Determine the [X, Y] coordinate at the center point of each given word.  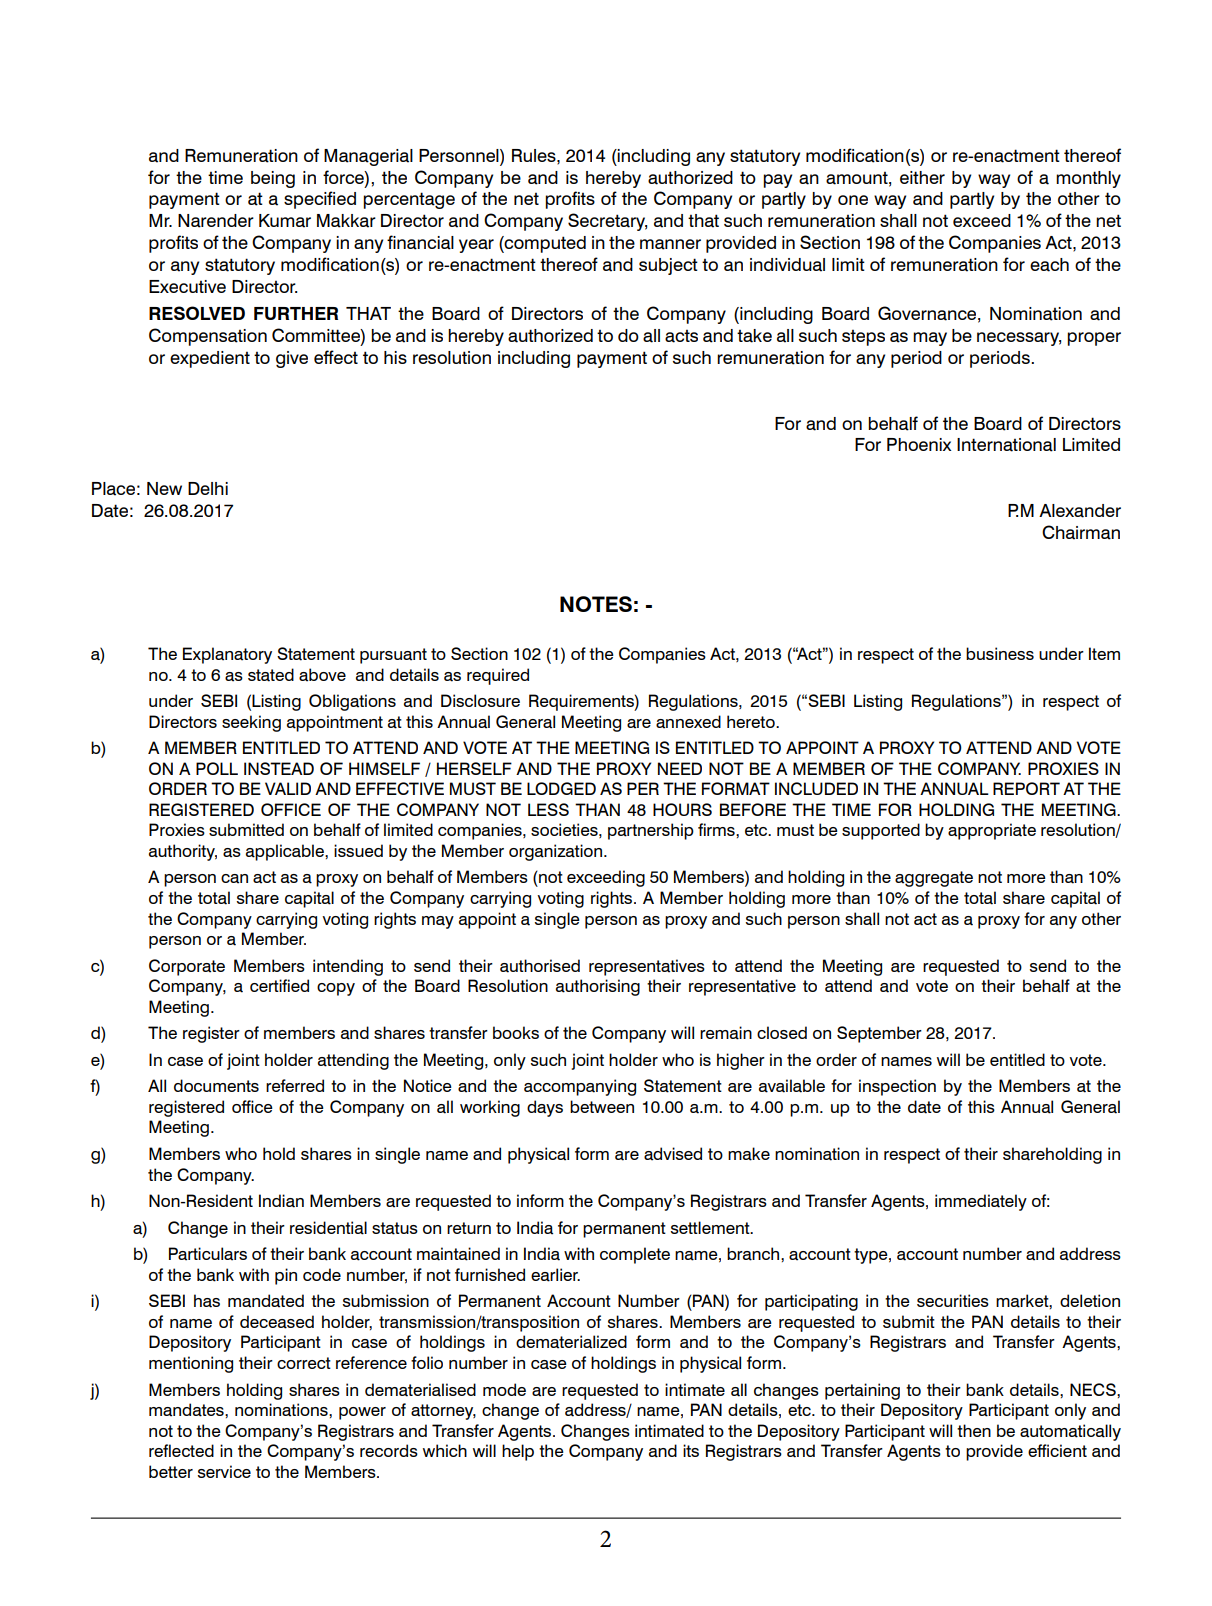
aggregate [934, 879]
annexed [688, 722]
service [224, 1471]
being [273, 179]
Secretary [607, 222]
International [1006, 445]
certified [279, 985]
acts [681, 336]
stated [271, 675]
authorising [598, 987]
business [1000, 653]
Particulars [208, 1254]
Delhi [208, 488]
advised [673, 1154]
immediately [981, 1202]
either [922, 177]
